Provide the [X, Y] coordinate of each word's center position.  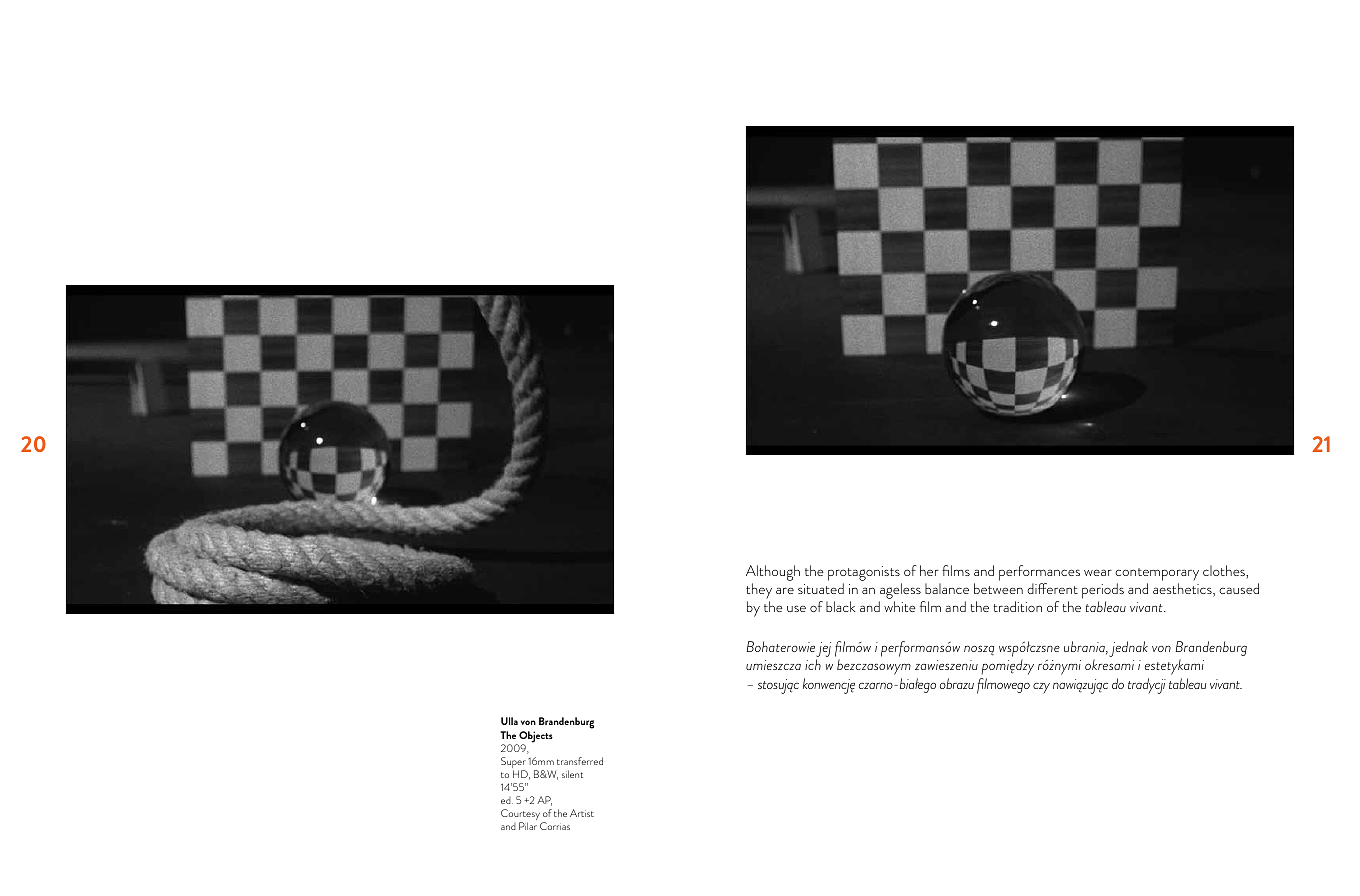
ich [813, 664]
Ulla [509, 721]
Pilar [528, 826]
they [759, 591]
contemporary [1157, 574]
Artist [582, 813]
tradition [1017, 606]
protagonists [864, 573]
